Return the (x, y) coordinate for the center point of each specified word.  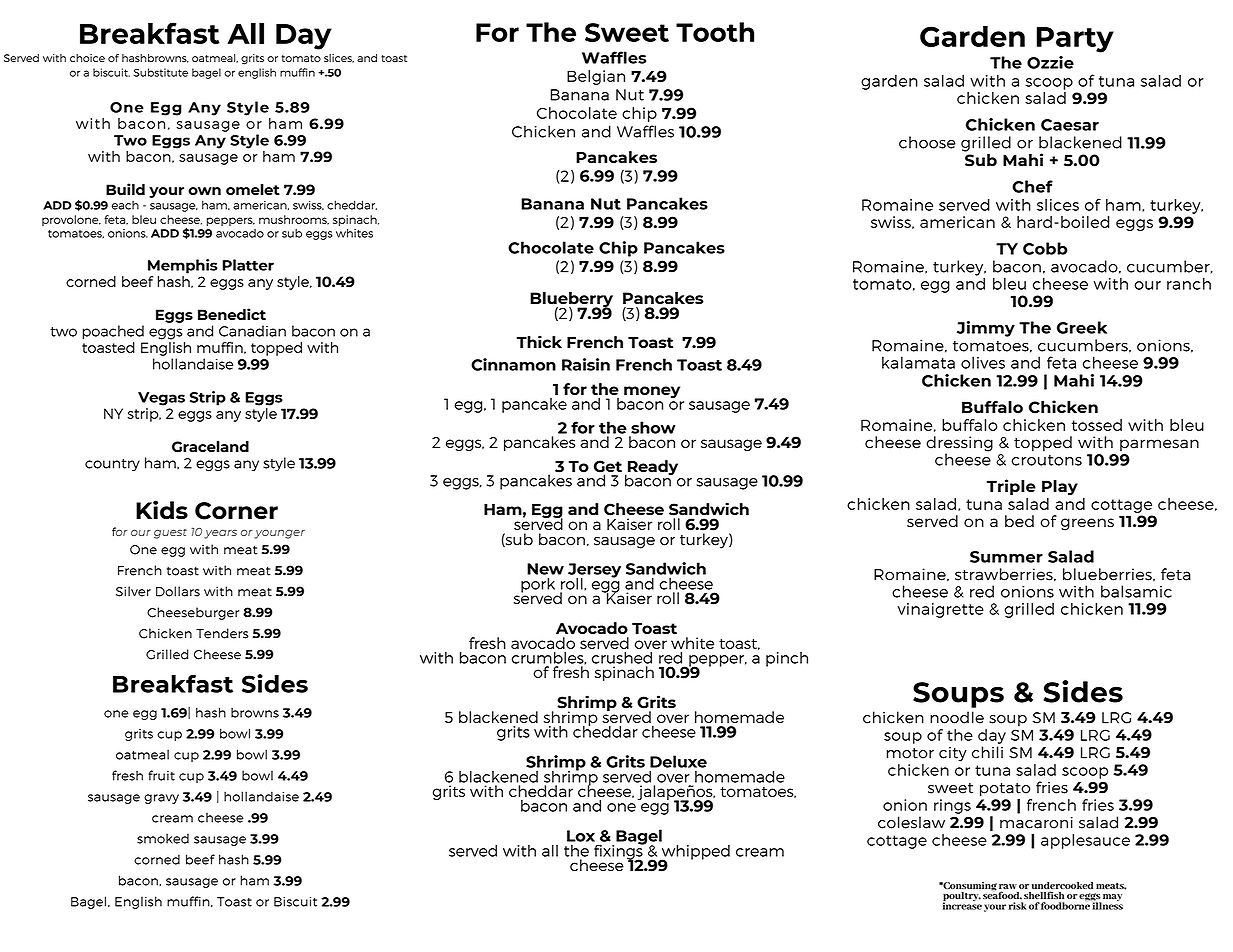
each (125, 205)
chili (987, 752)
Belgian (596, 77)
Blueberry (571, 301)
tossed (1097, 425)
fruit (161, 775)
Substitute (160, 72)
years (220, 534)
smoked (163, 838)
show (653, 427)
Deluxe (678, 761)
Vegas (161, 399)
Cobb (1045, 248)
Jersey (594, 571)
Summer (1006, 557)
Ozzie (1050, 62)
